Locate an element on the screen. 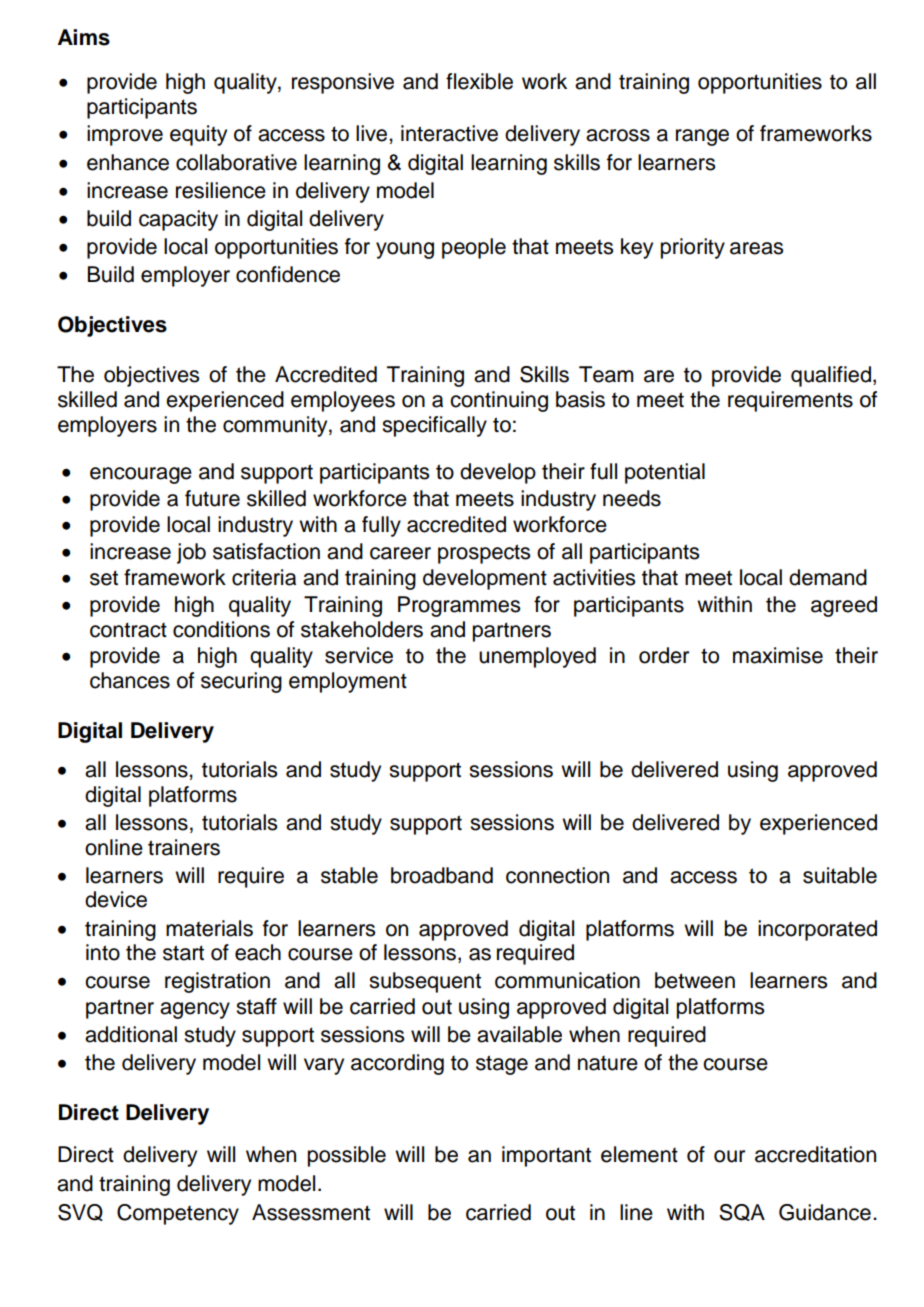  range is located at coordinates (702, 137).
